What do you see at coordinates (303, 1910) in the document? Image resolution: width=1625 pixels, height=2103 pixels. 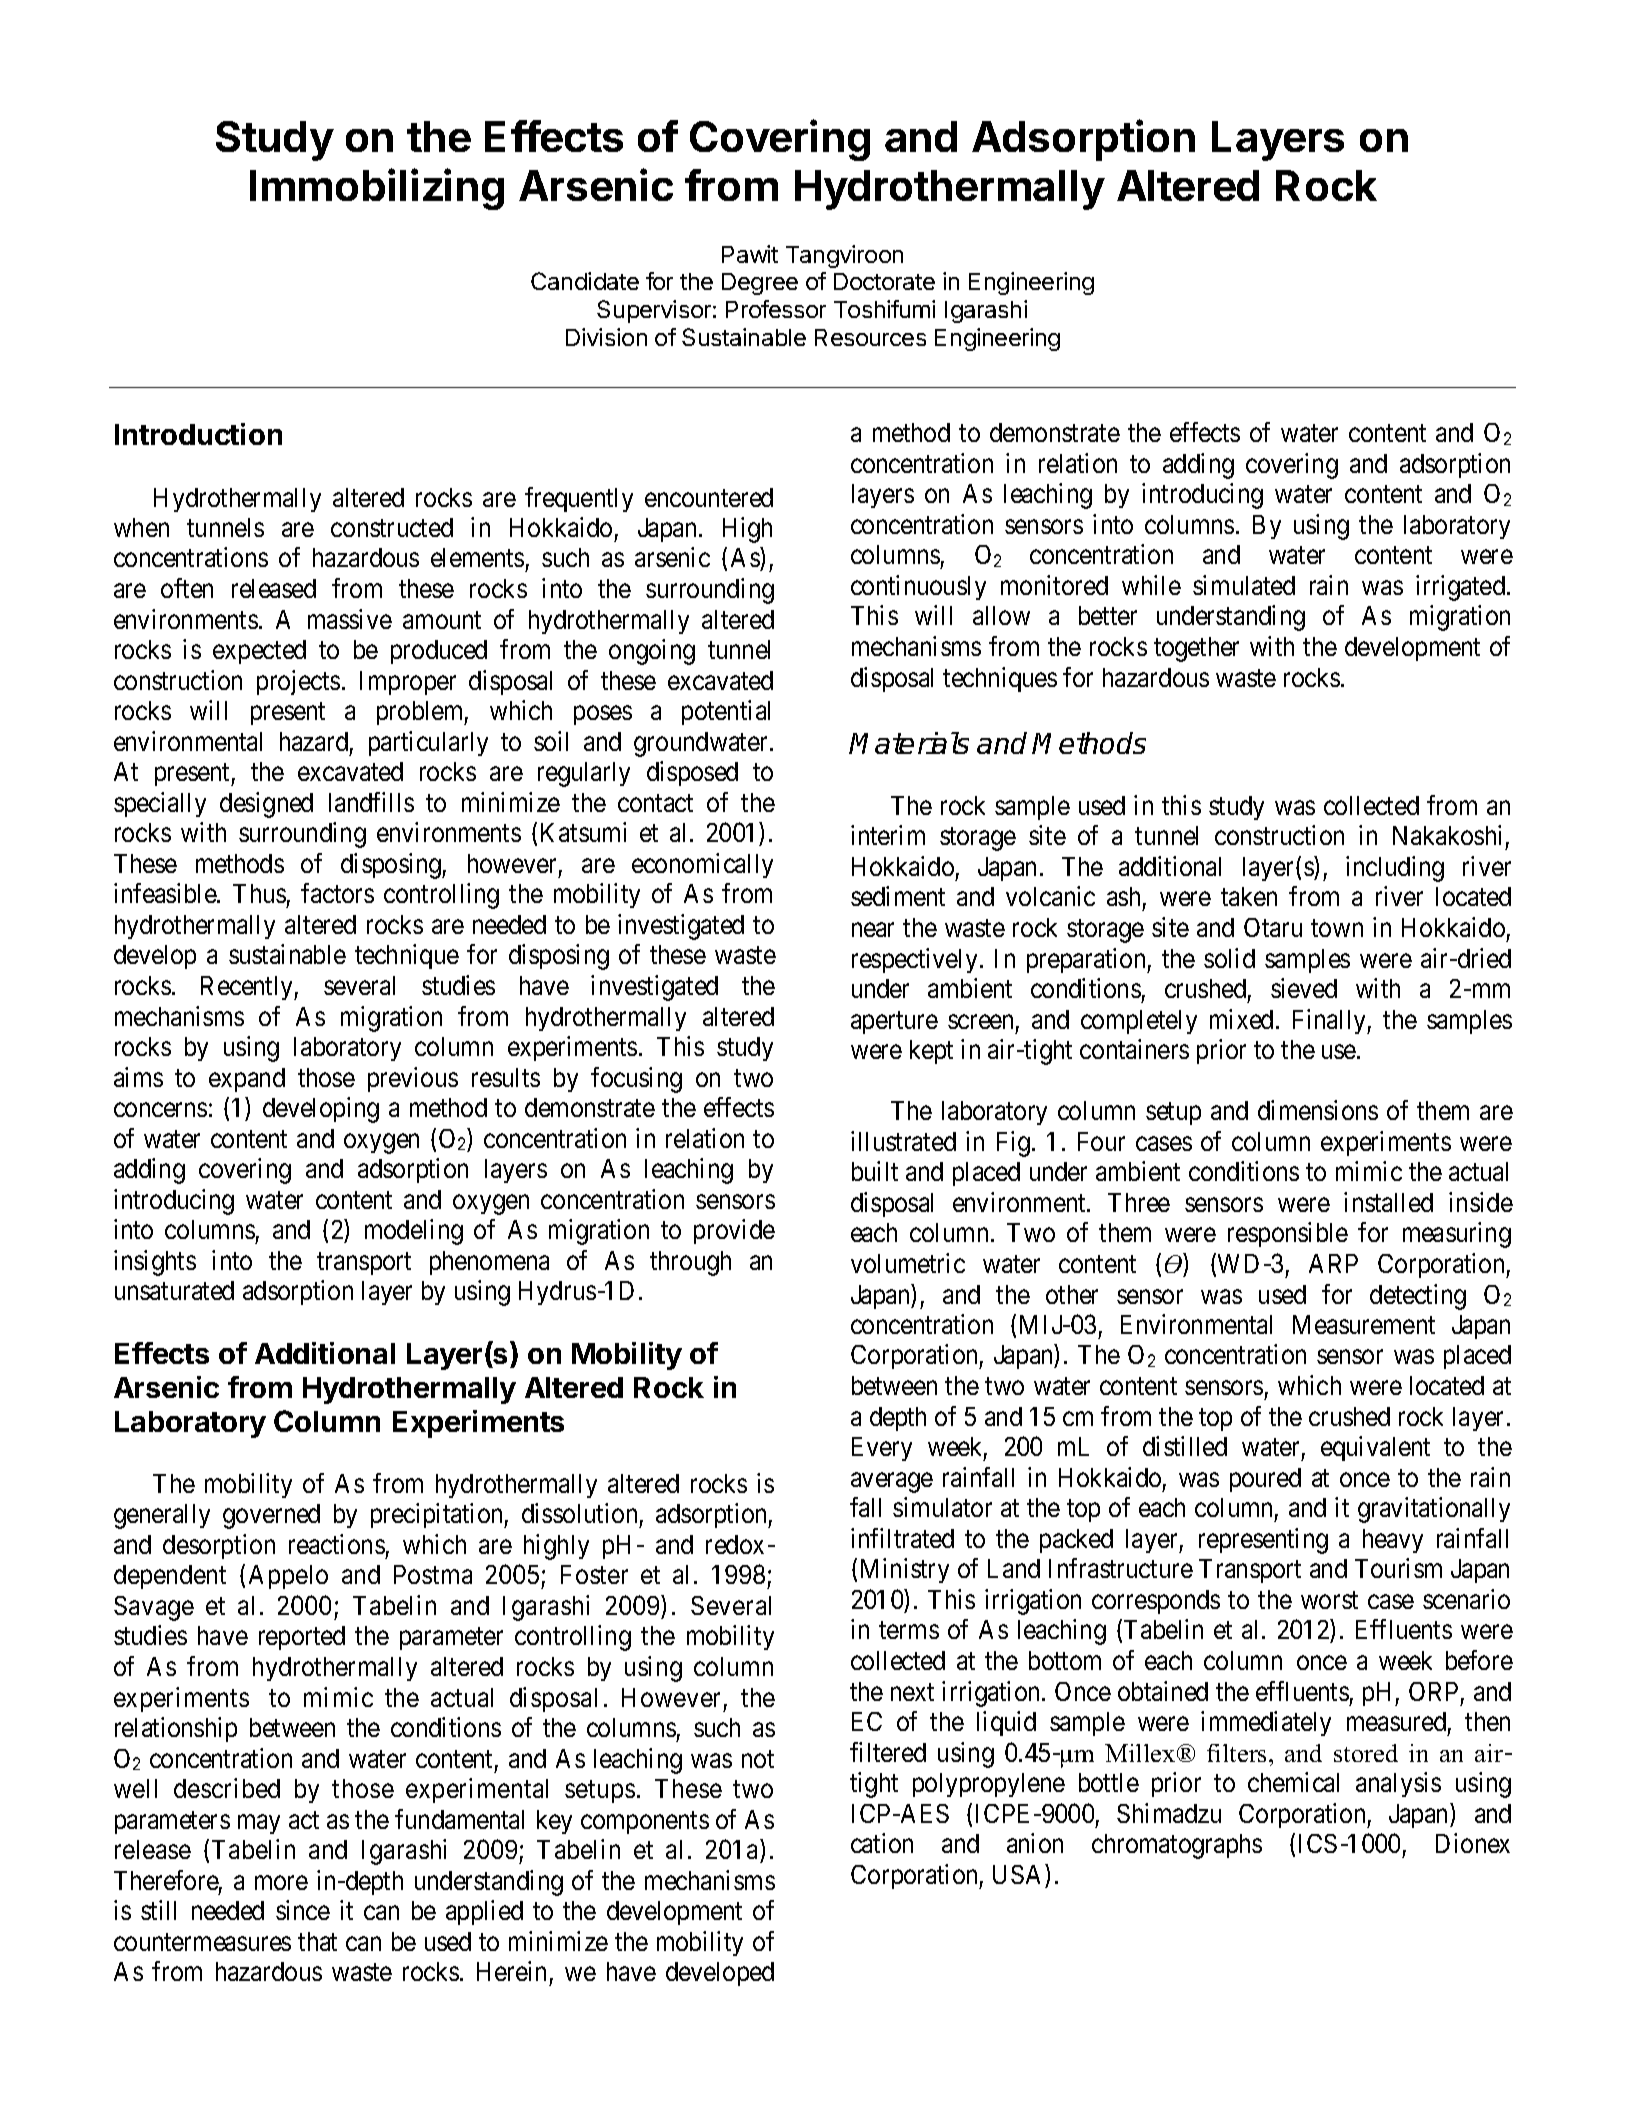 I see `since` at bounding box center [303, 1910].
